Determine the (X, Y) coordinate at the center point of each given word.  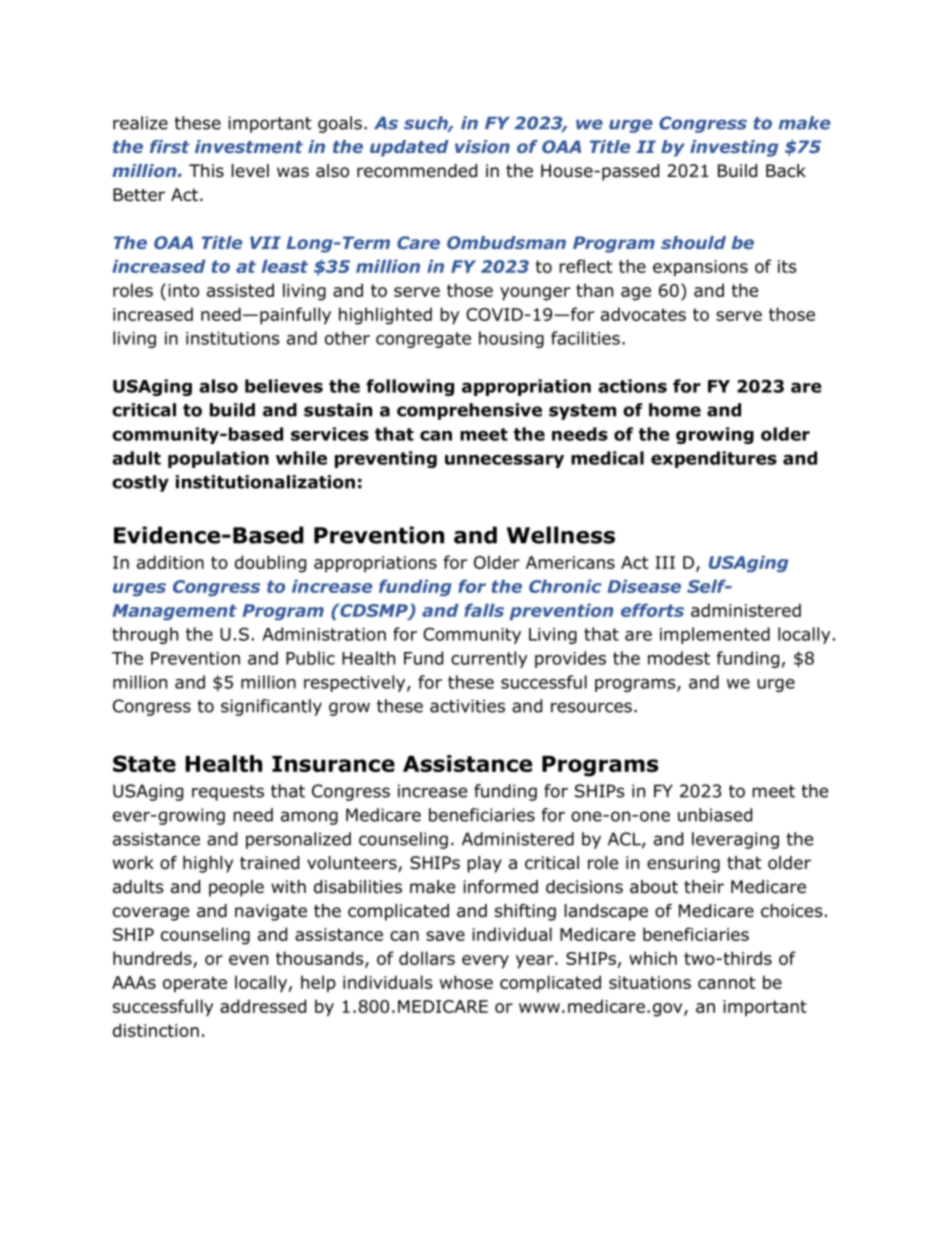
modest (679, 658)
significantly (271, 707)
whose (466, 982)
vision (482, 146)
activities (467, 706)
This (206, 171)
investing (734, 148)
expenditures (714, 459)
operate (195, 984)
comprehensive (469, 411)
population (218, 459)
